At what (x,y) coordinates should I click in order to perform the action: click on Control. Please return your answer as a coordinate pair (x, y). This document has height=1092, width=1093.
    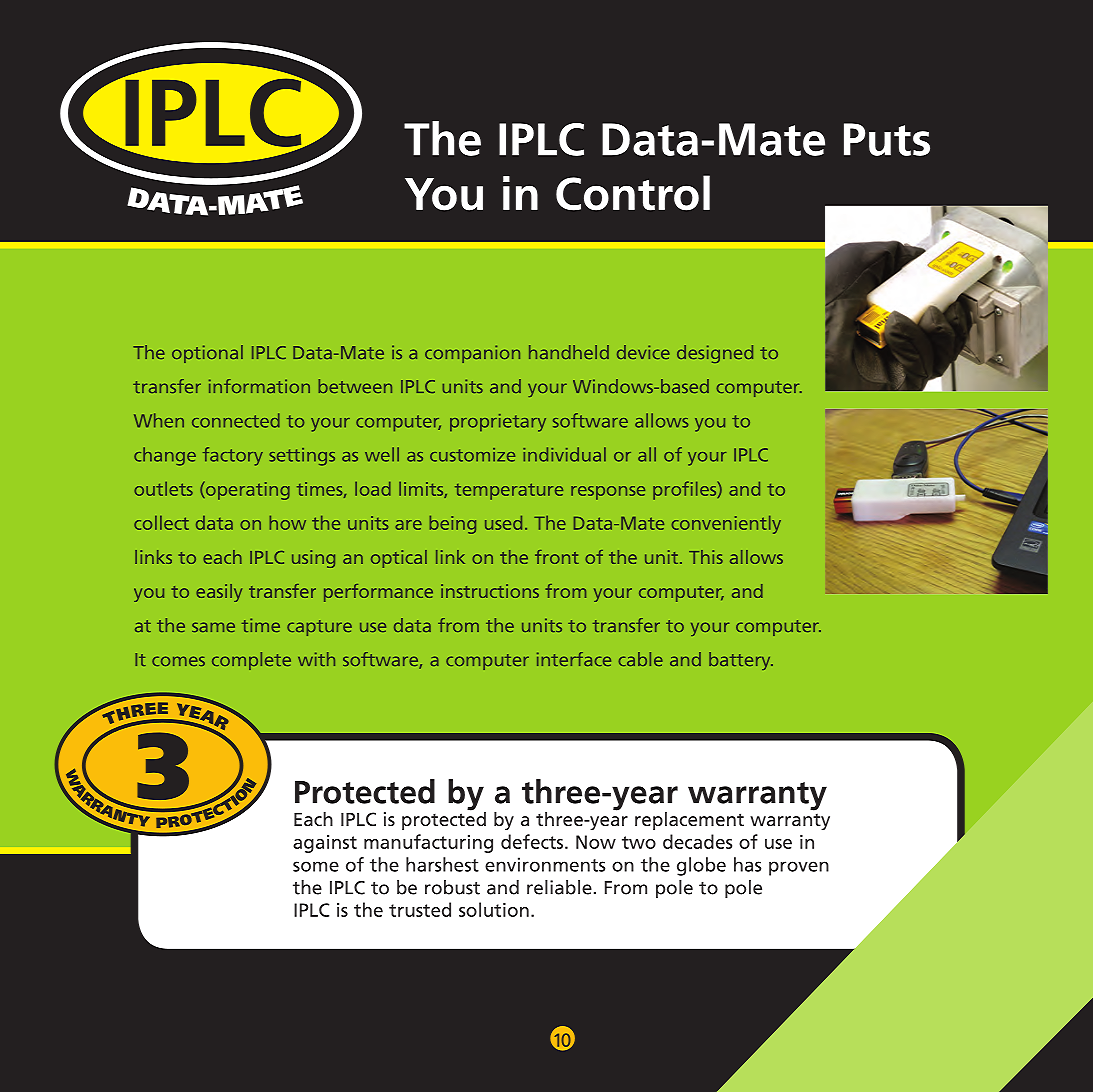
    Looking at the image, I should click on (633, 193).
